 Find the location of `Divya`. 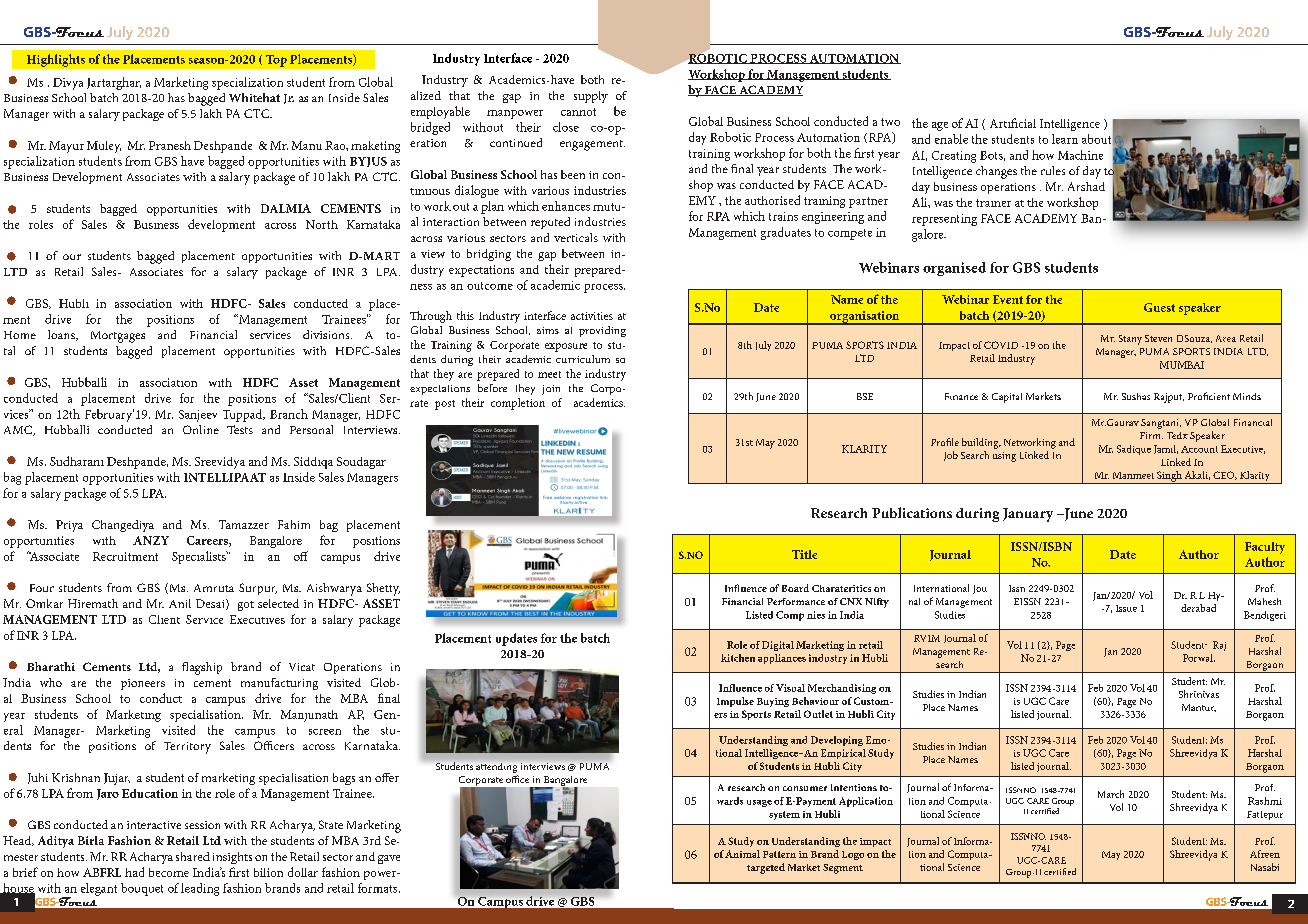

Divya is located at coordinates (68, 84).
